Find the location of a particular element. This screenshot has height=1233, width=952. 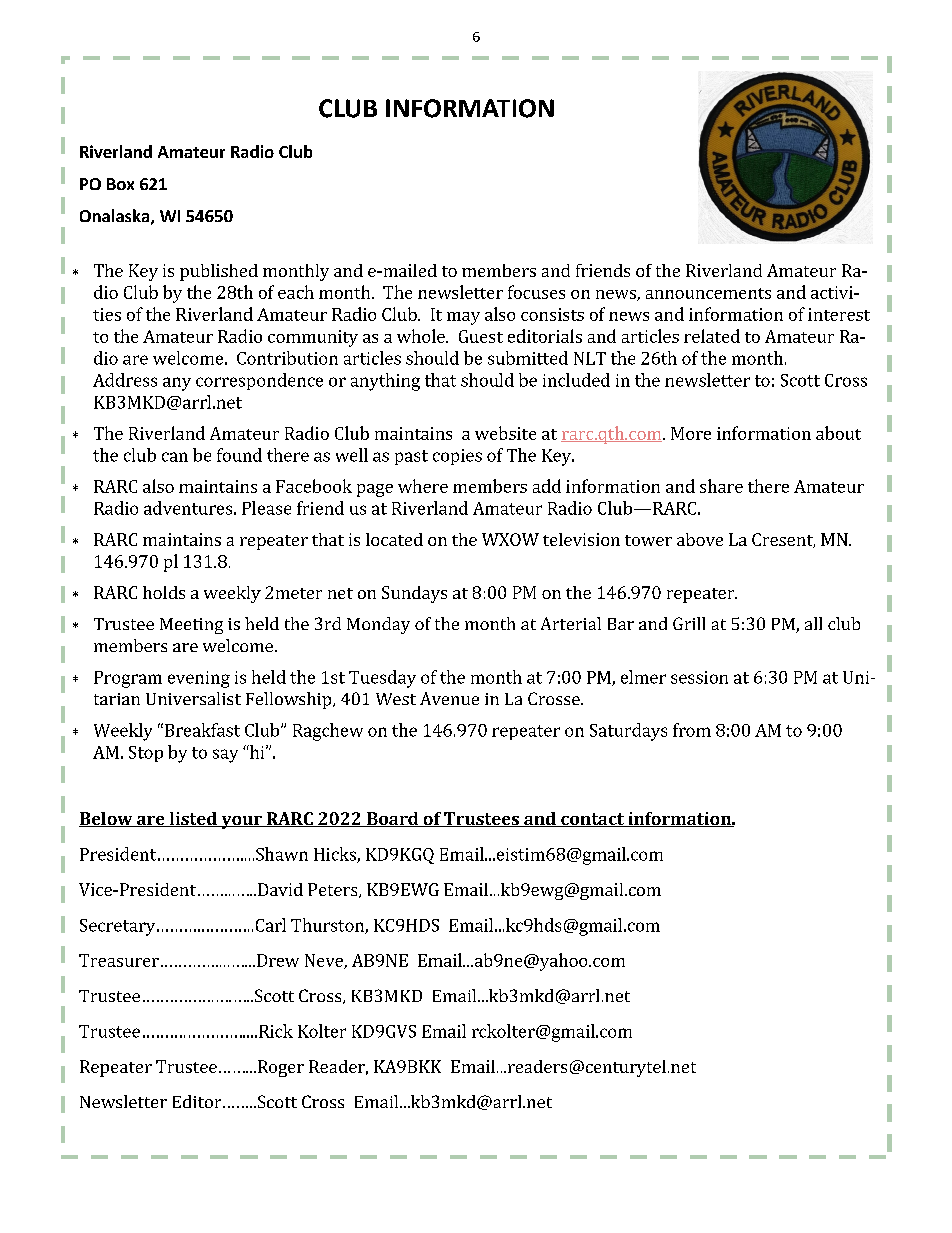

copies is located at coordinates (457, 457).
